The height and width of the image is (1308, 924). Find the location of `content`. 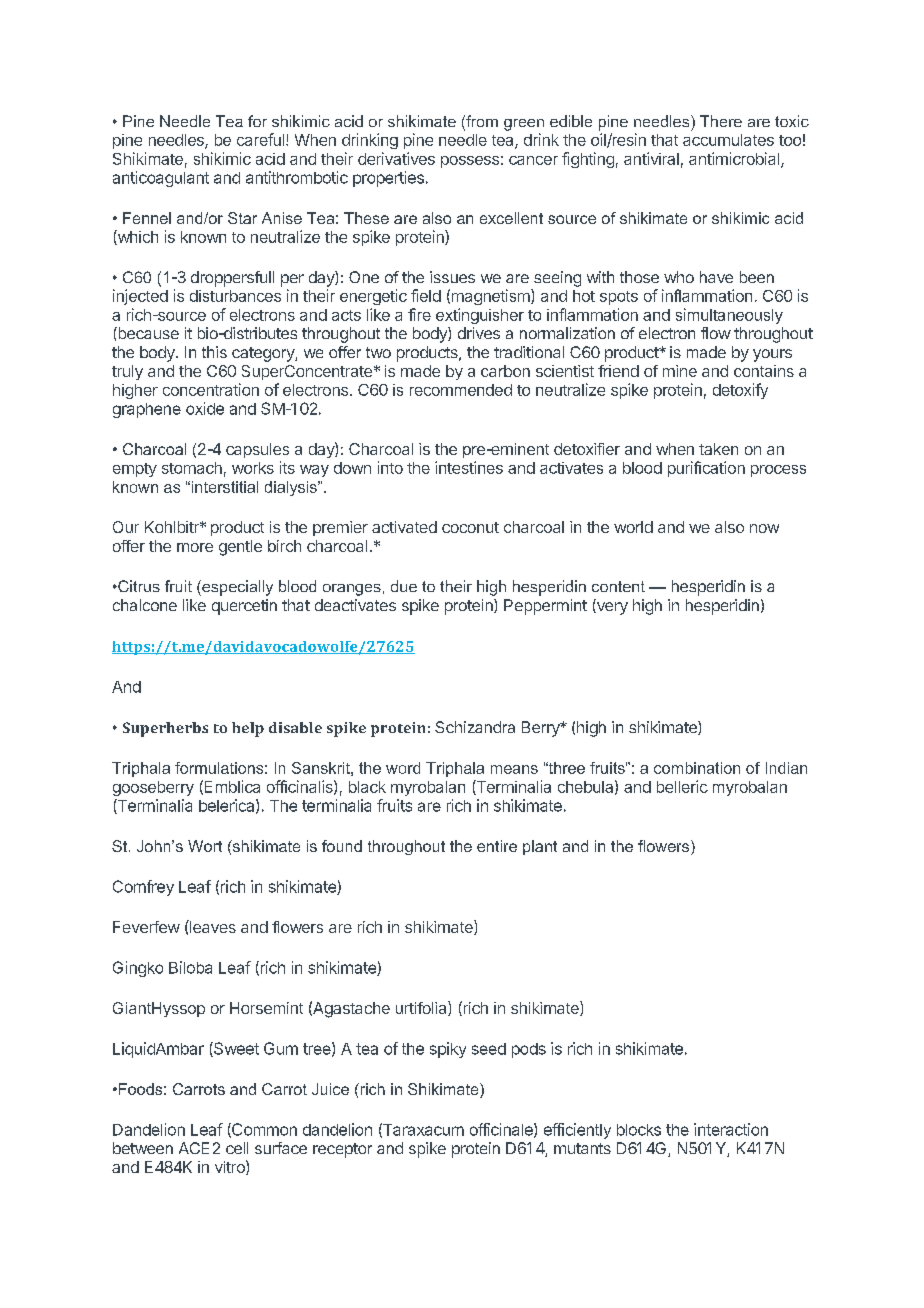

content is located at coordinates (618, 586).
